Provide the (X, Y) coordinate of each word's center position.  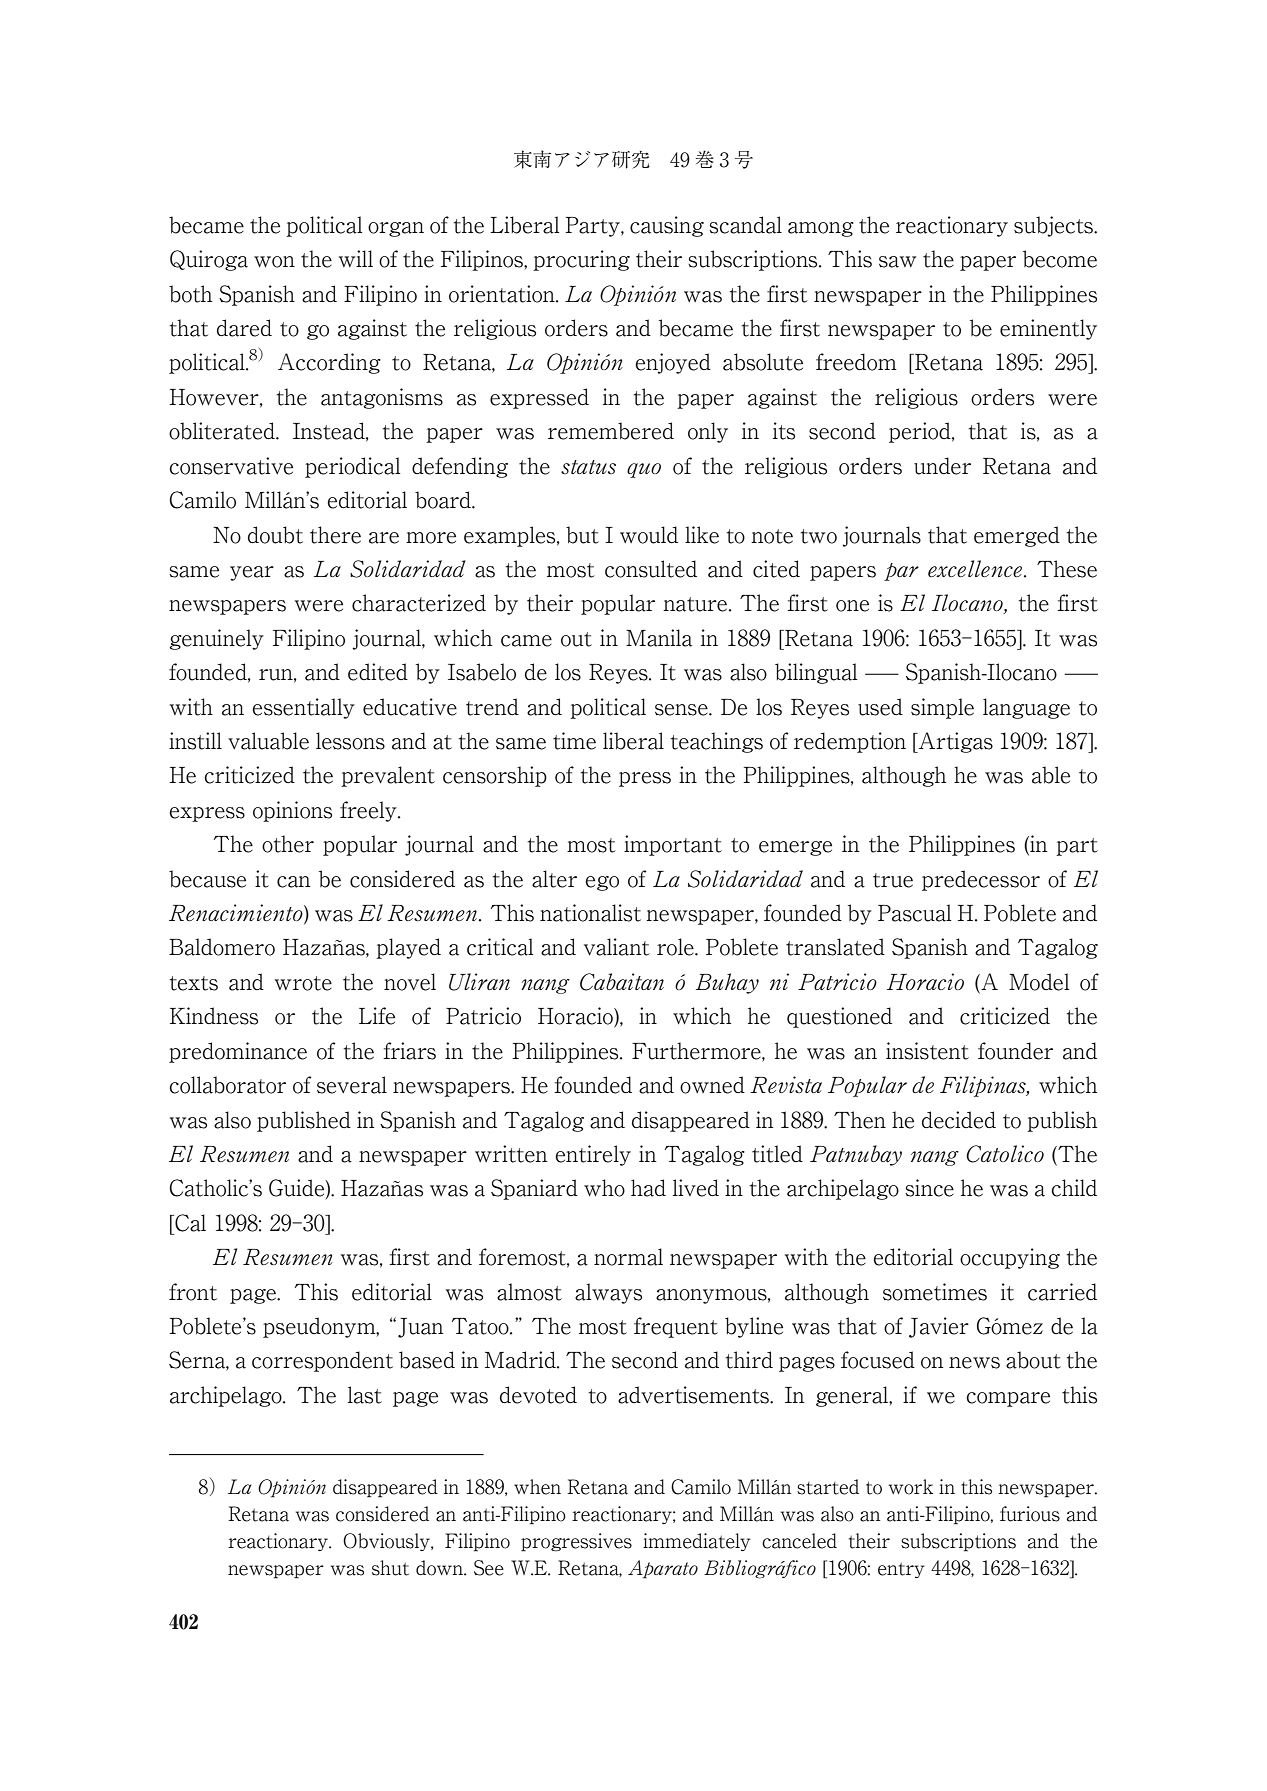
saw (897, 262)
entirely (593, 1155)
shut (390, 1568)
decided (959, 1120)
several (352, 1085)
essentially (303, 708)
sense (682, 710)
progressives (576, 1542)
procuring (581, 260)
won (274, 262)
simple (942, 708)
